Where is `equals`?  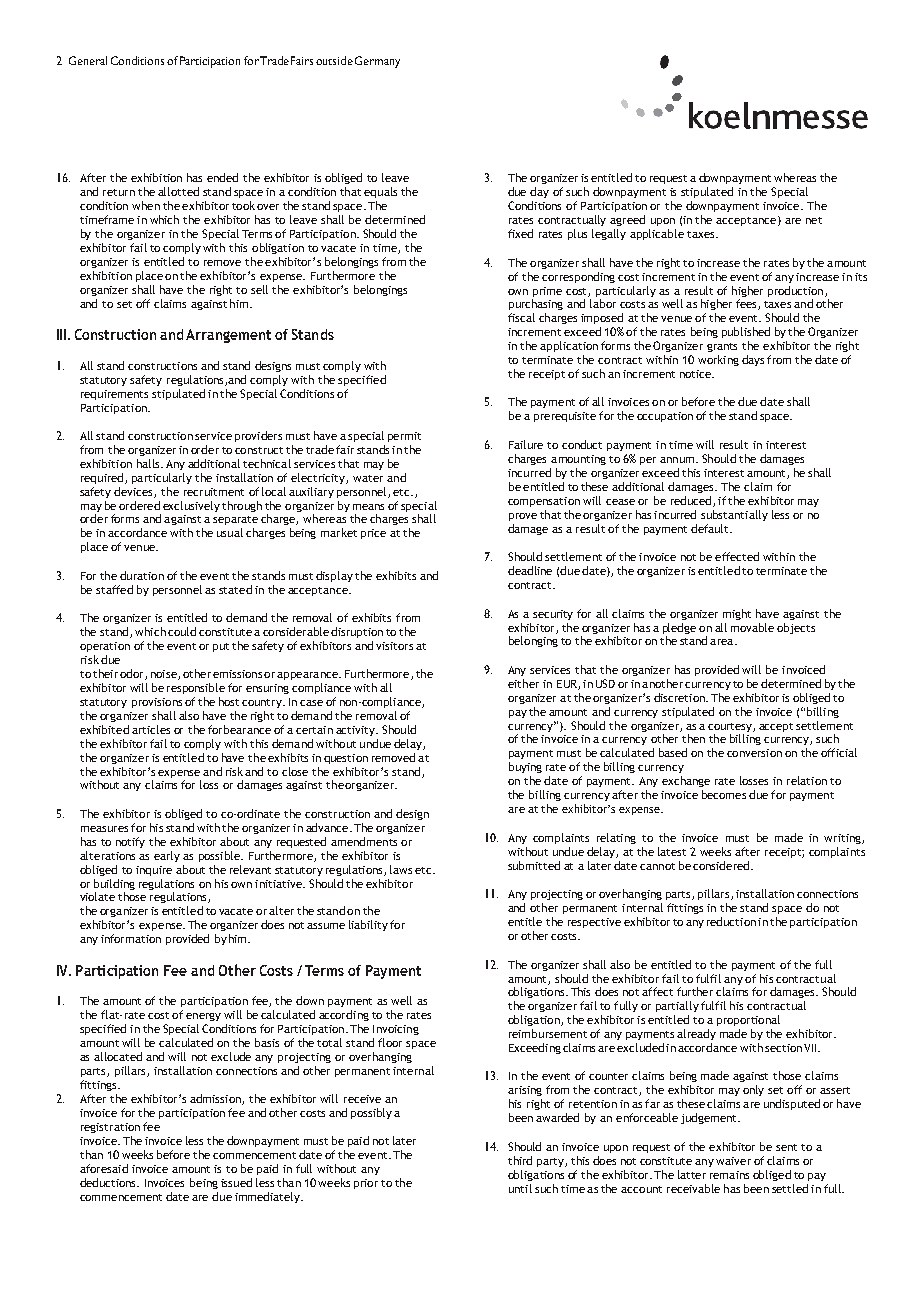 equals is located at coordinates (380, 192).
